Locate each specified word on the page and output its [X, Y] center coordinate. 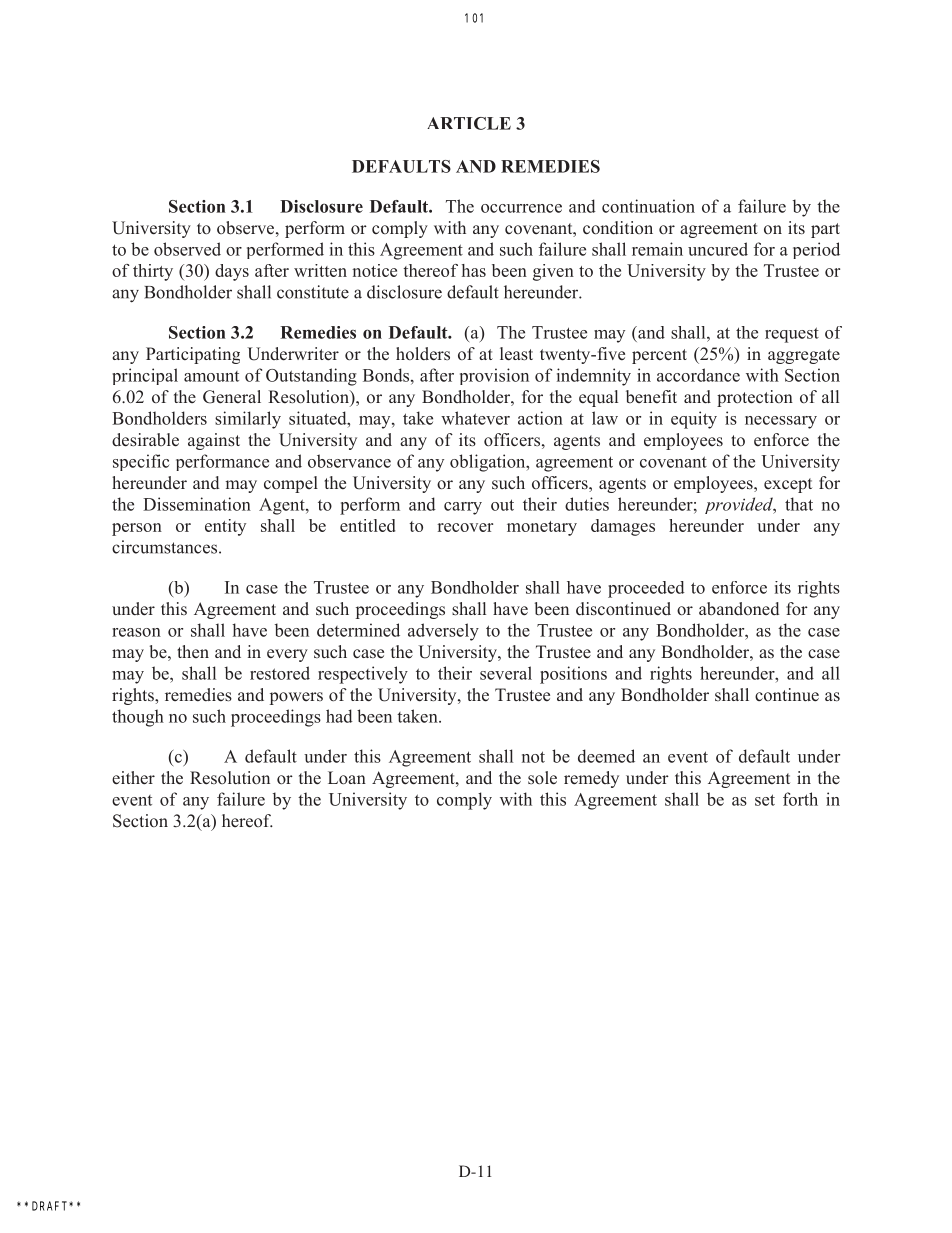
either [133, 778]
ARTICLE [469, 123]
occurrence [521, 208]
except [788, 485]
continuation [648, 206]
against [214, 441]
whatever [475, 418]
